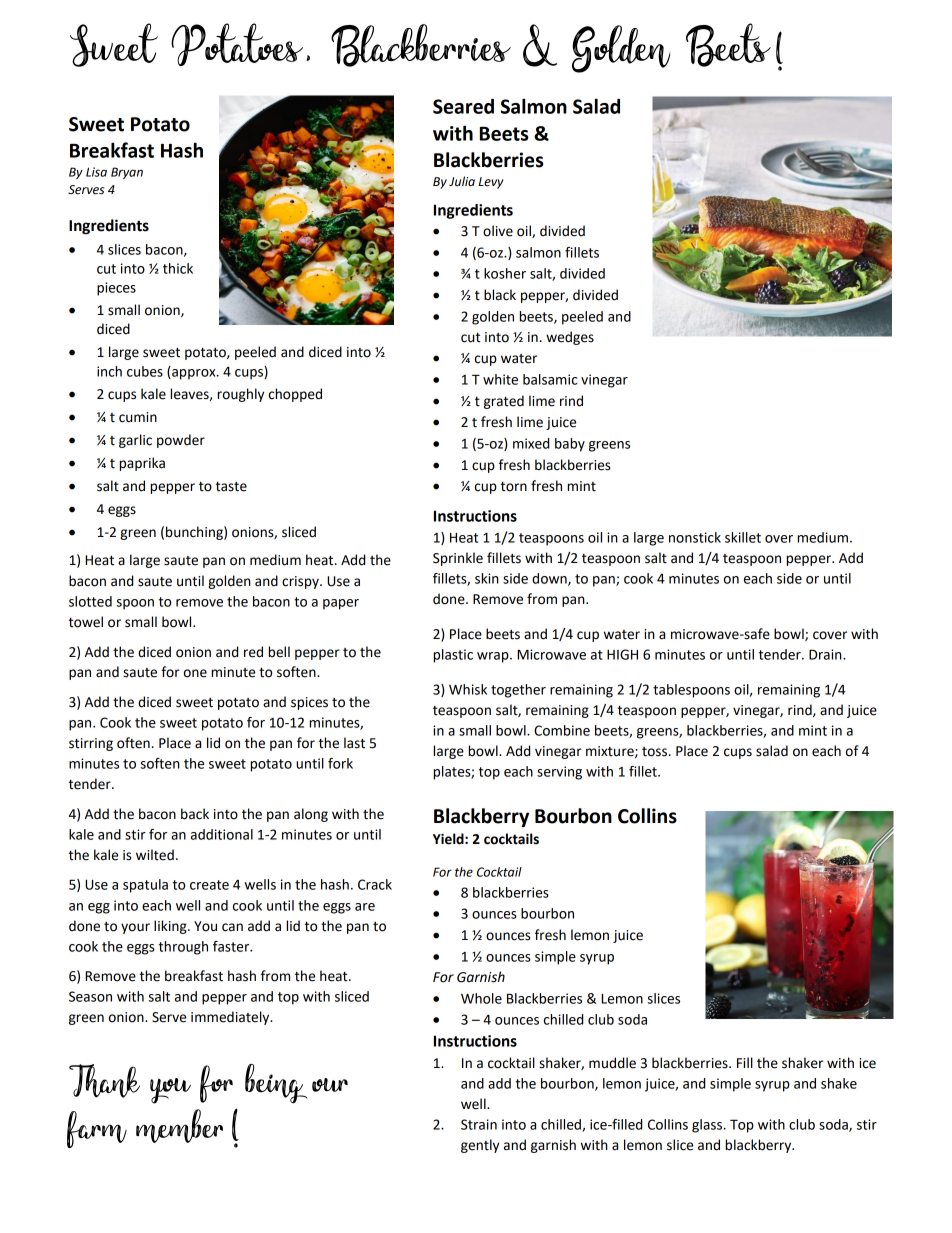 The height and width of the document is (1233, 952). I want to click on wrap, so click(494, 657).
